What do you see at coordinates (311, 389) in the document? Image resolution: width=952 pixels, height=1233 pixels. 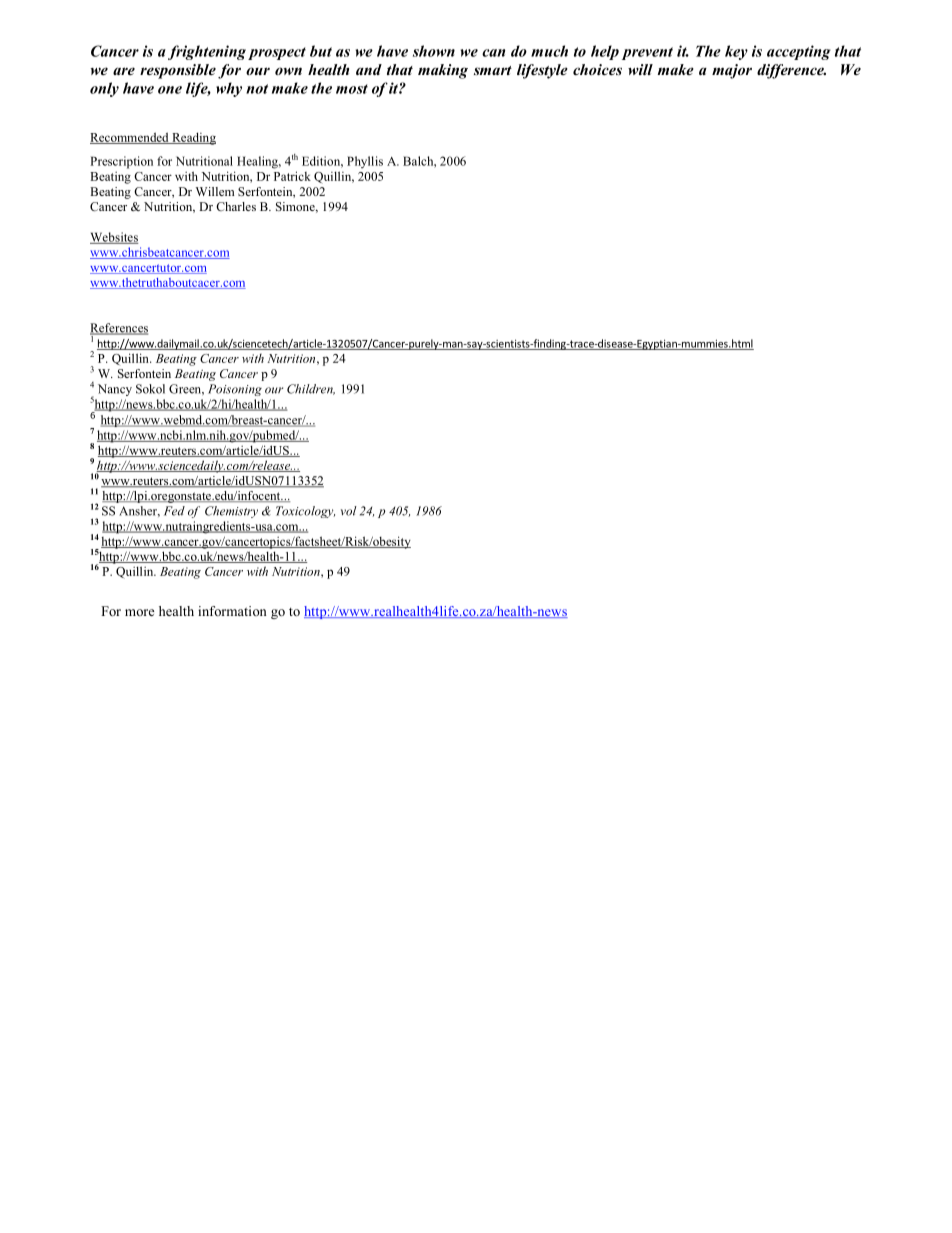 I see `Children` at bounding box center [311, 389].
